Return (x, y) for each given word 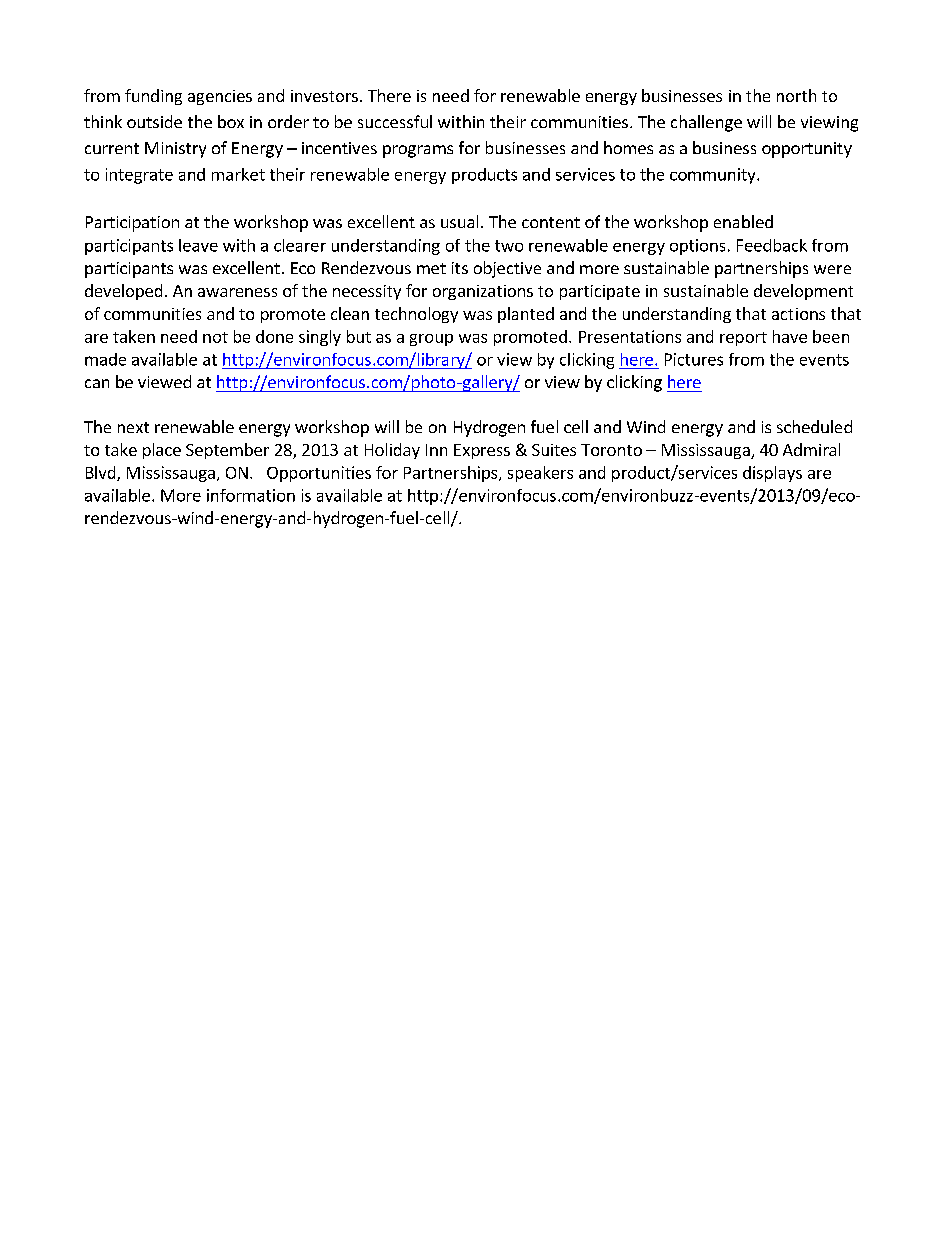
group (431, 340)
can (97, 383)
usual (459, 221)
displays (772, 474)
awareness (237, 292)
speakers (540, 474)
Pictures (694, 359)
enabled (743, 221)
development (803, 292)
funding (153, 97)
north (796, 95)
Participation (132, 224)
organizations (483, 292)
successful (395, 121)
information (251, 495)
